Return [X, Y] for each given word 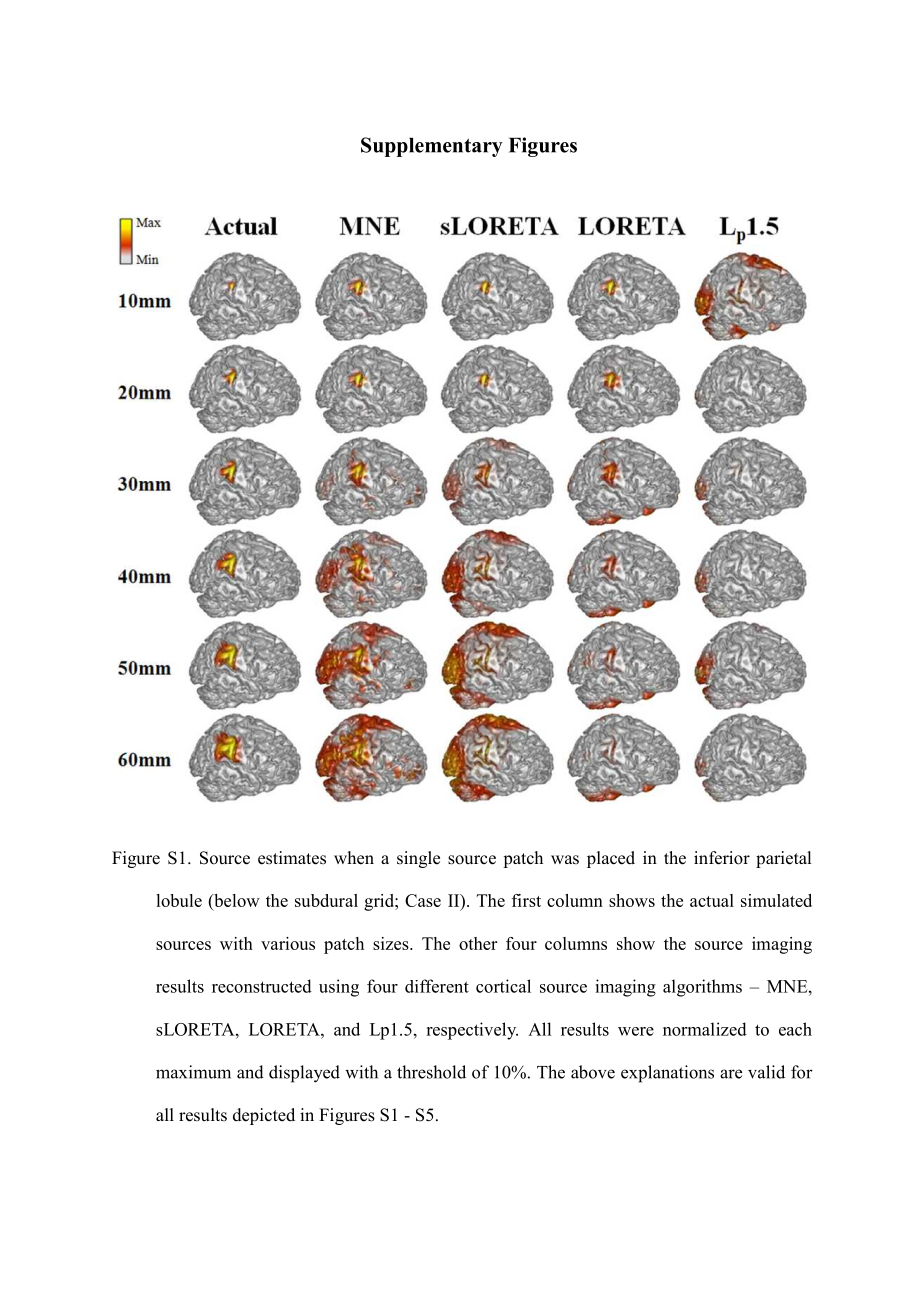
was [565, 860]
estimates [292, 858]
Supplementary [432, 147]
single [418, 859]
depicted [264, 1116]
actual [712, 900]
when [354, 858]
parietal [783, 859]
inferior [722, 858]
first [526, 900]
